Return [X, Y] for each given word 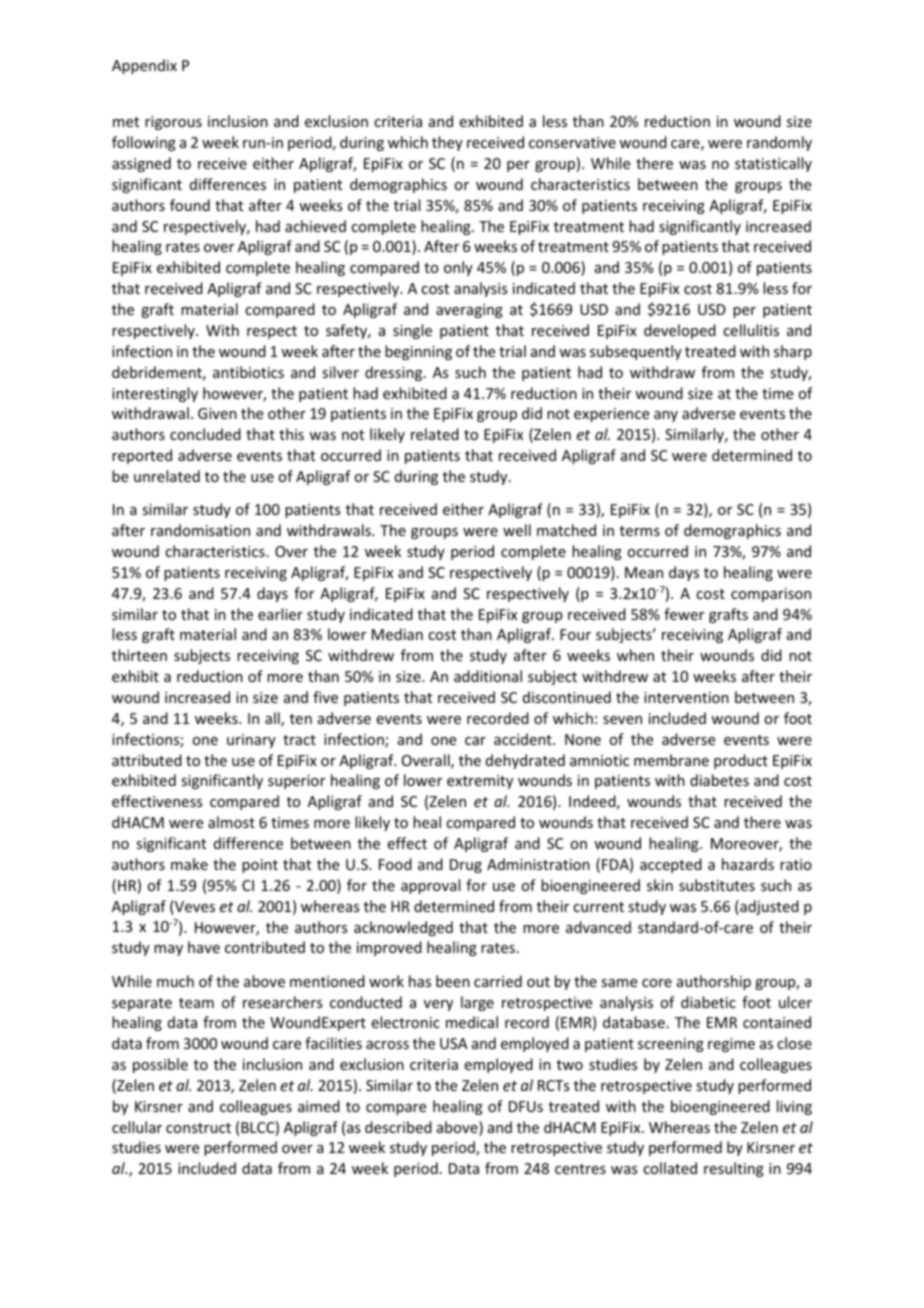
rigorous [173, 123]
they [447, 143]
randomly [779, 143]
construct [198, 1128]
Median [397, 634]
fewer [684, 614]
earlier [280, 614]
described [398, 1127]
